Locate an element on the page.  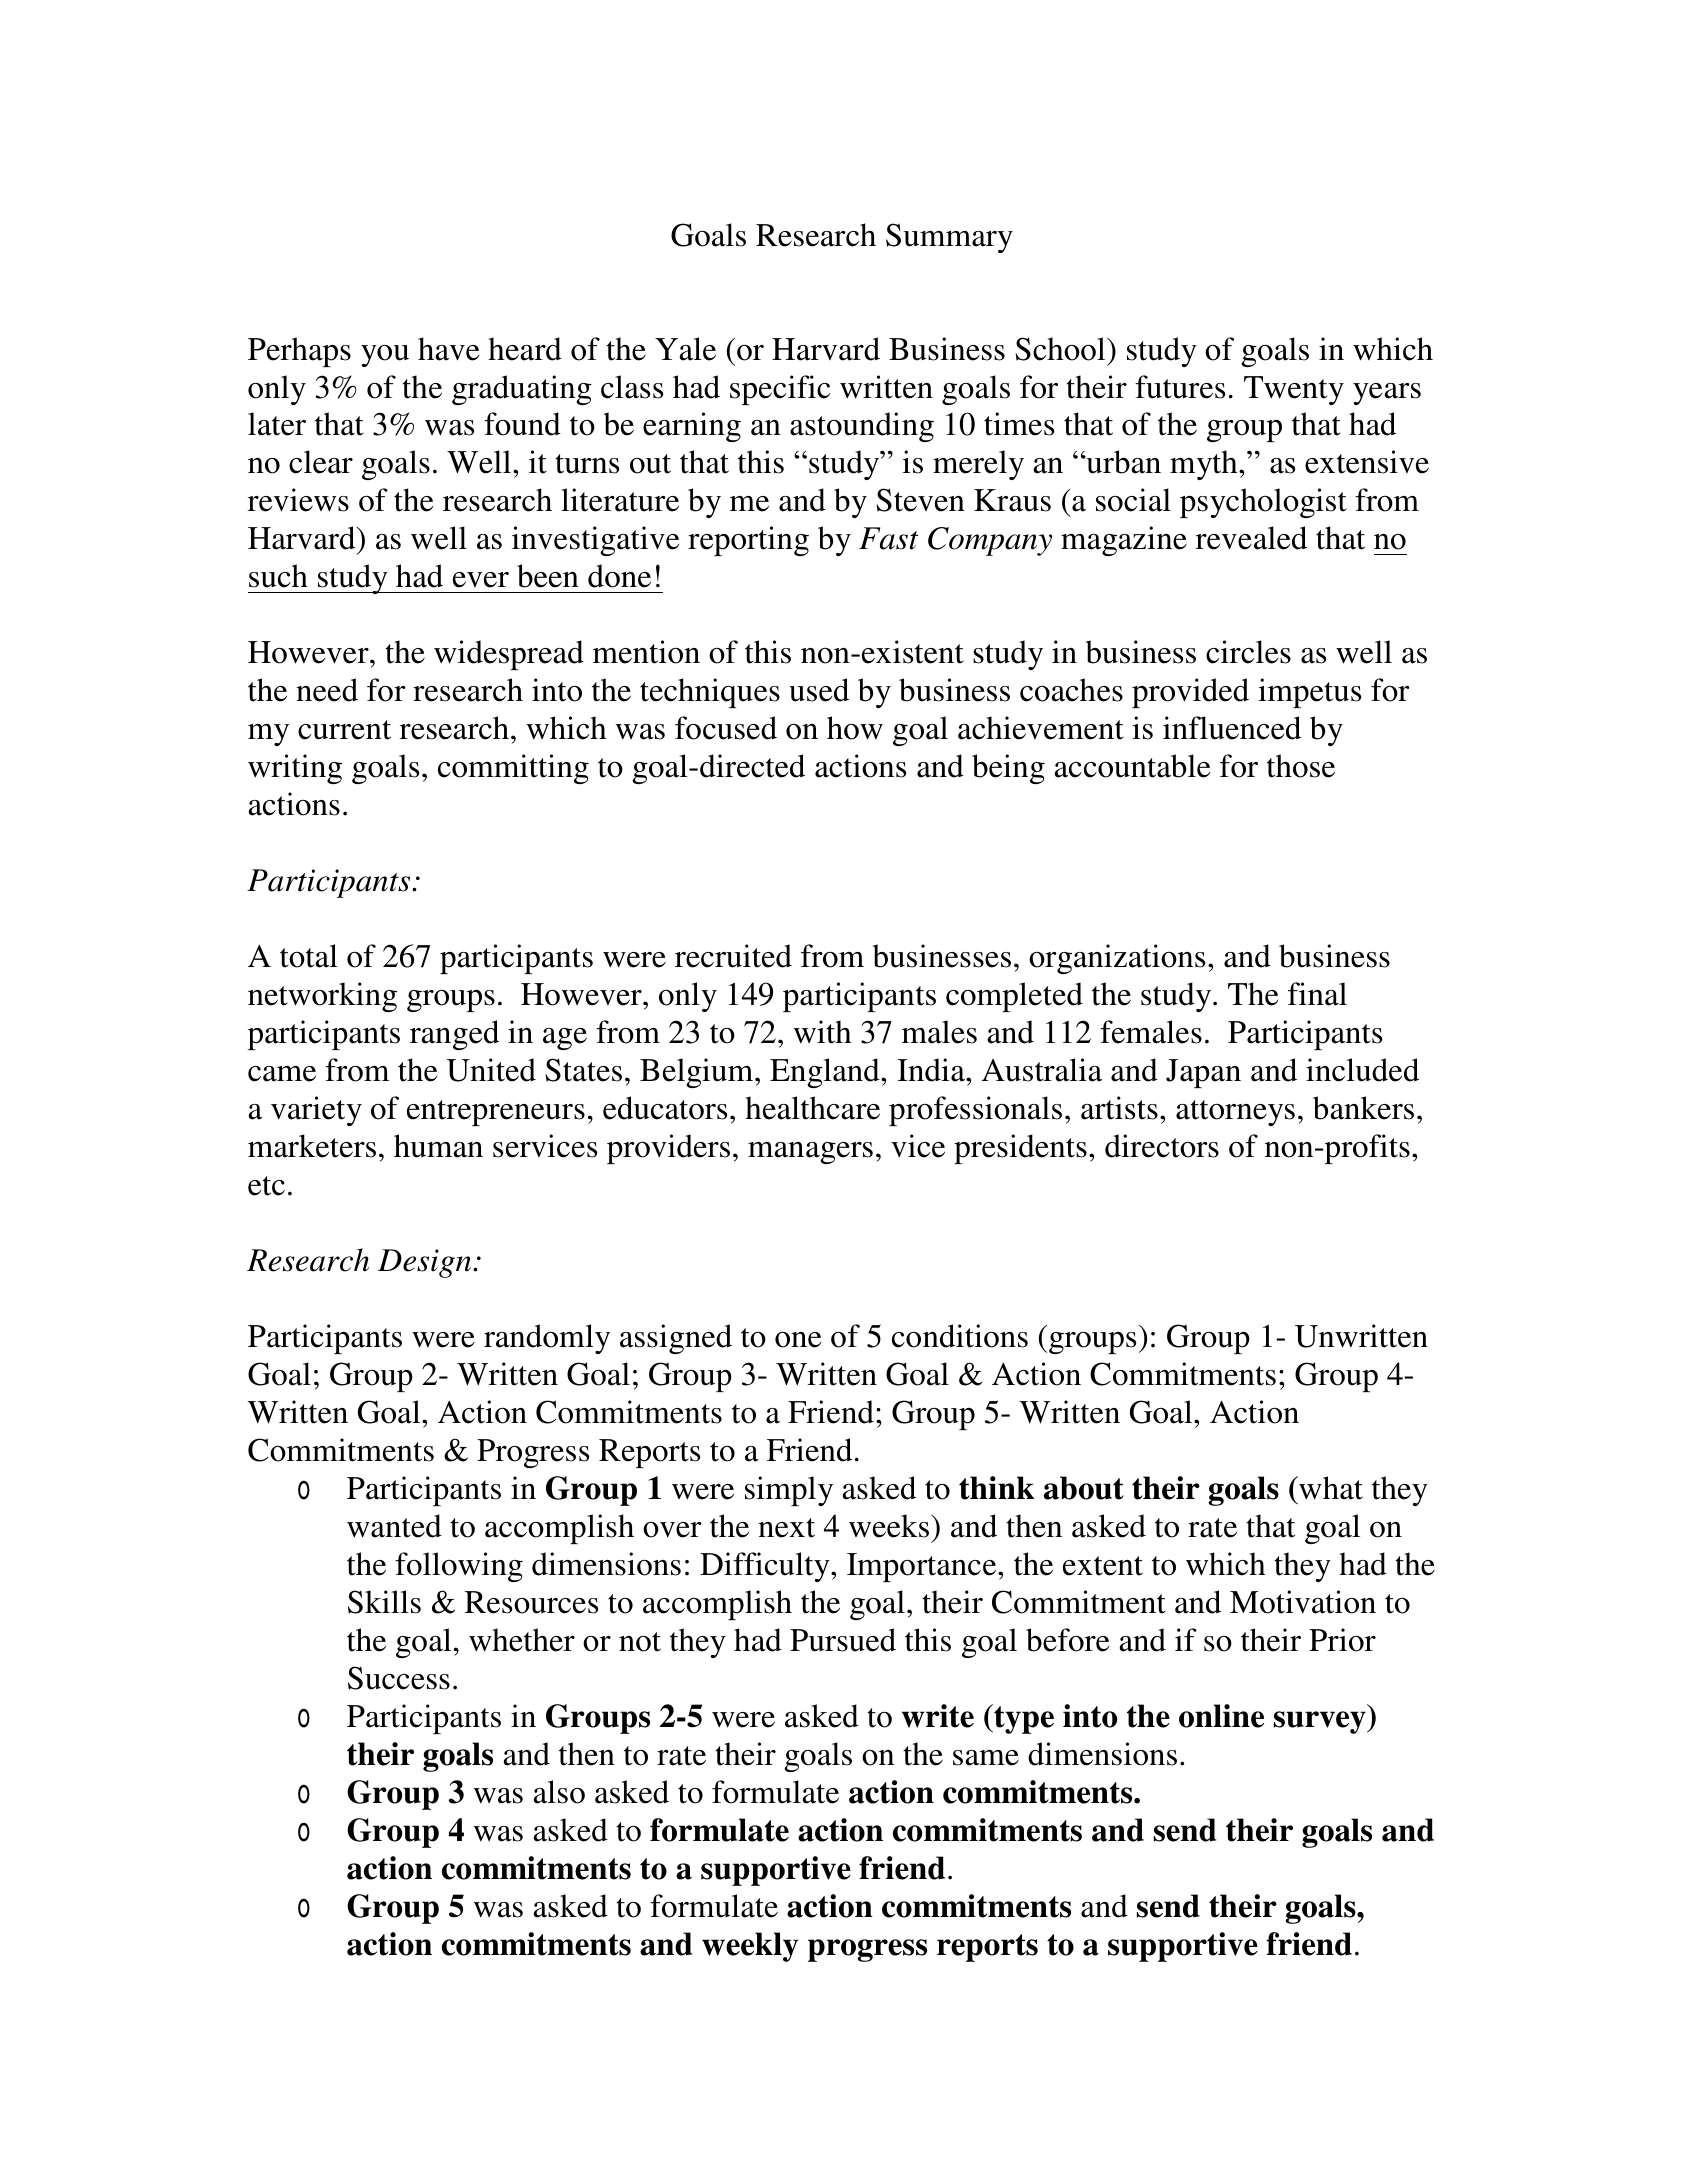
weekly is located at coordinates (750, 1947).
